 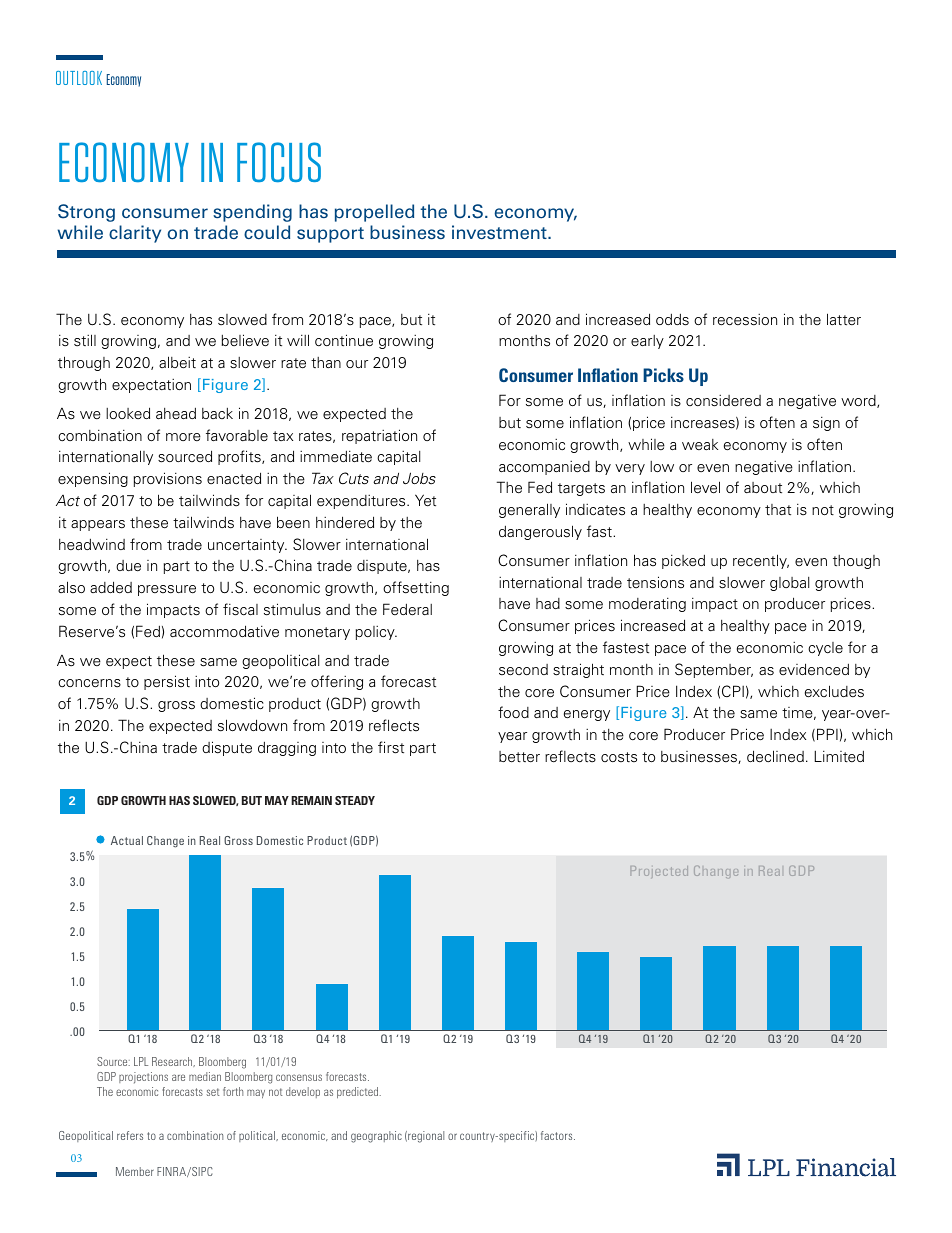 I want to click on declined, so click(x=775, y=756).
